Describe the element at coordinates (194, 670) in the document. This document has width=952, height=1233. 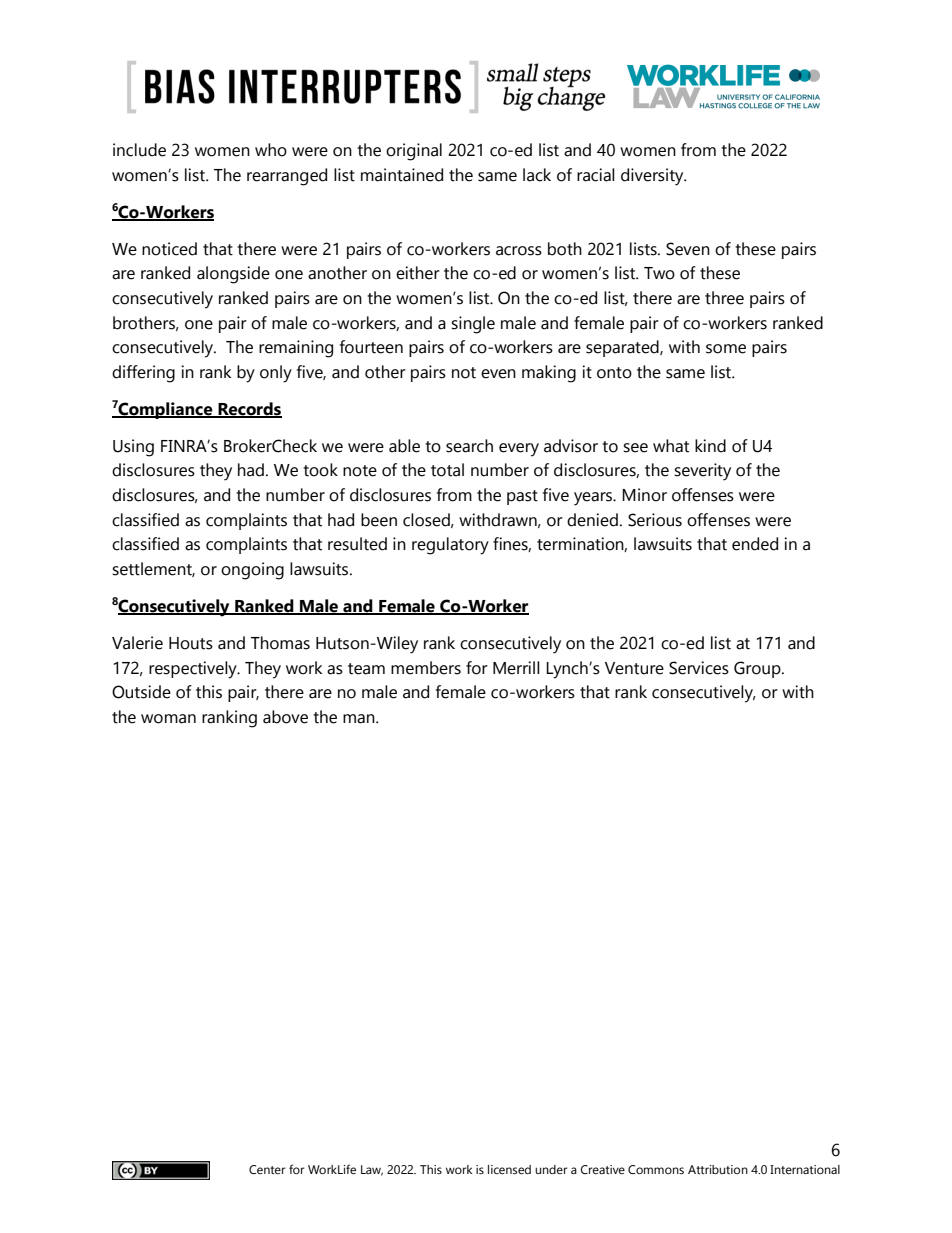
I see `respectively` at that location.
